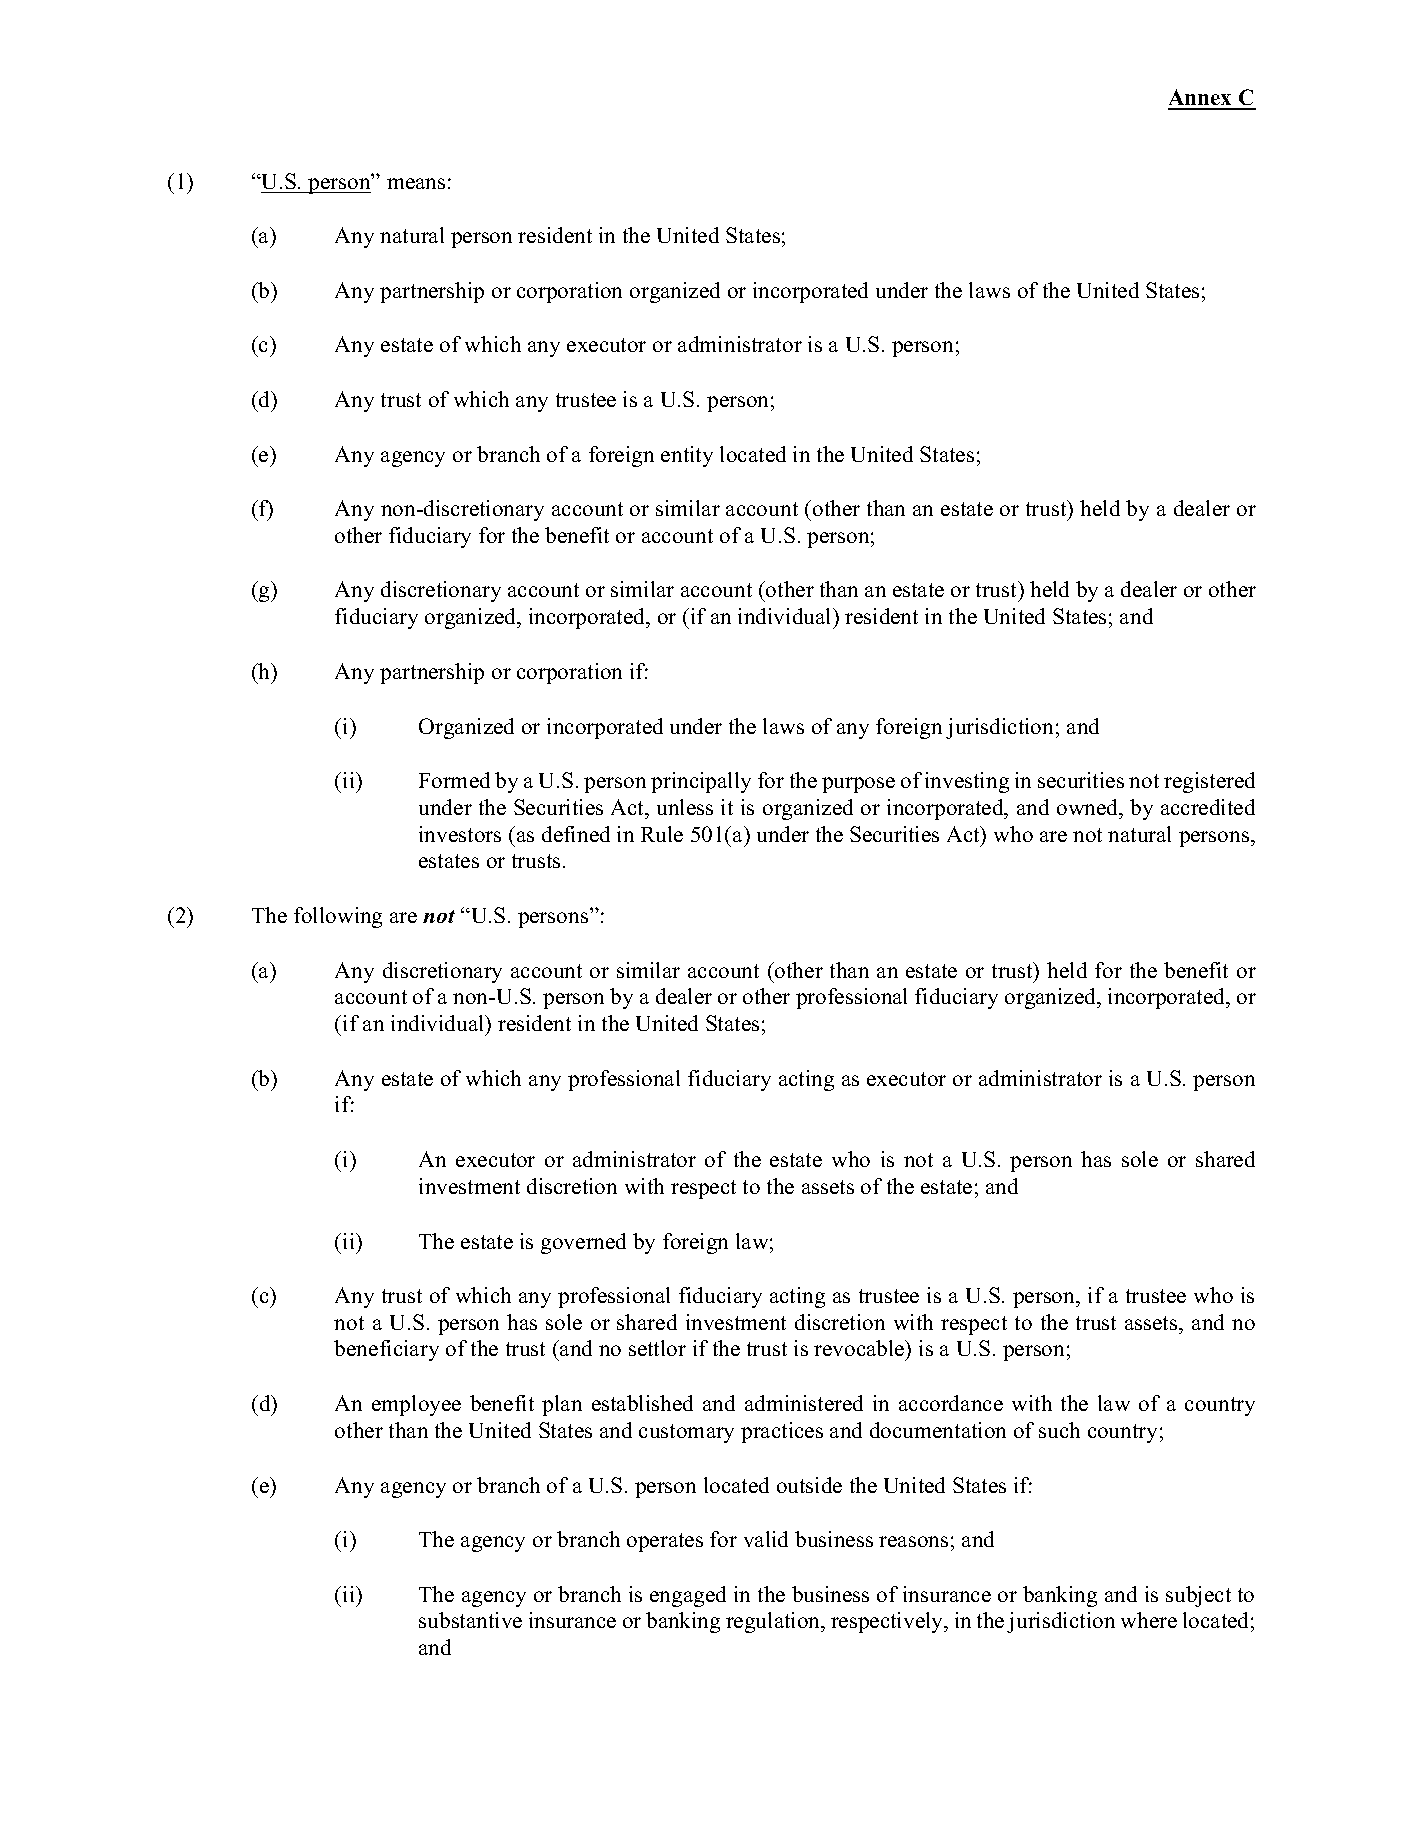  What do you see at coordinates (1209, 782) in the document?
I see `registered` at bounding box center [1209, 782].
